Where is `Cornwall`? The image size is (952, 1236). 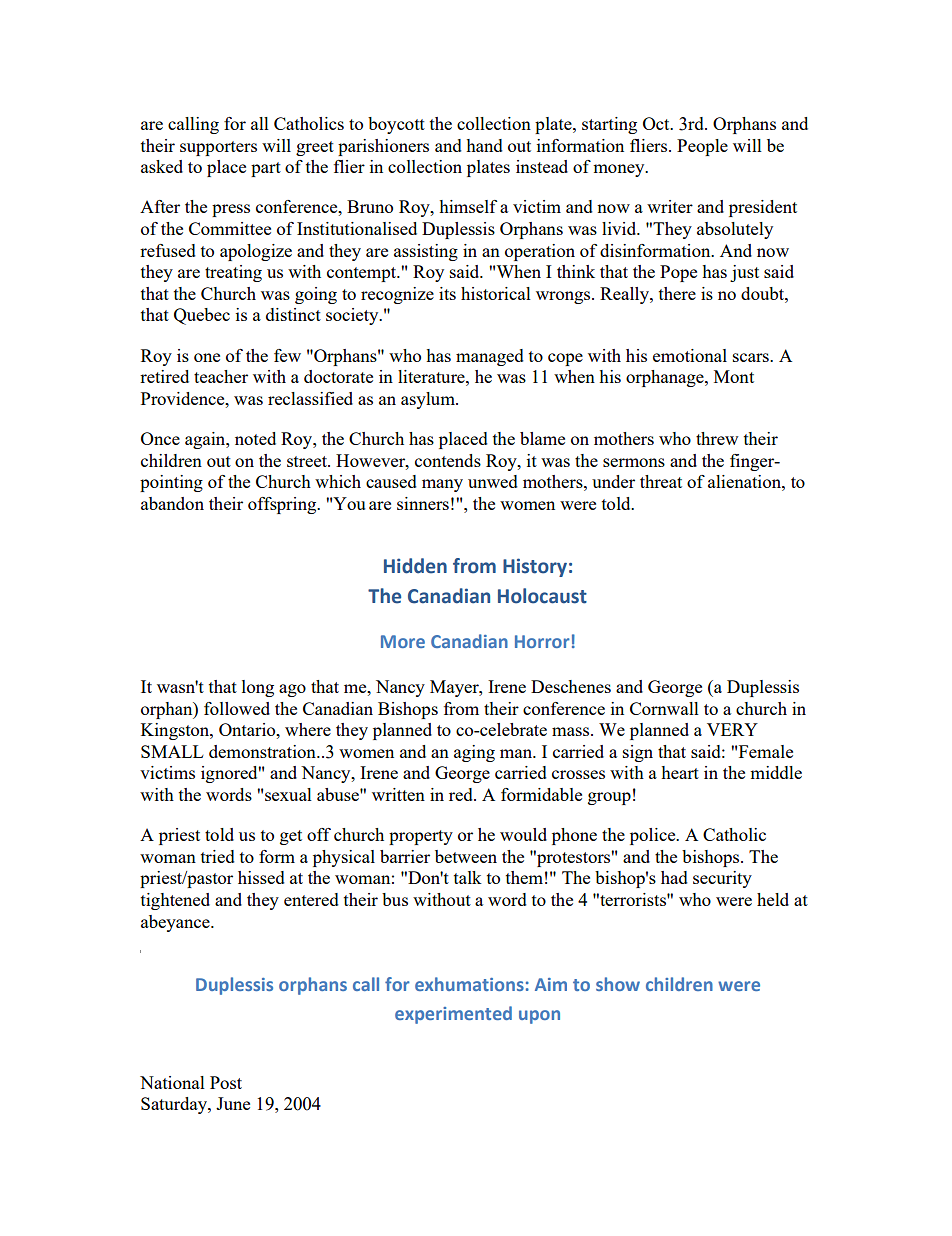 Cornwall is located at coordinates (664, 708).
